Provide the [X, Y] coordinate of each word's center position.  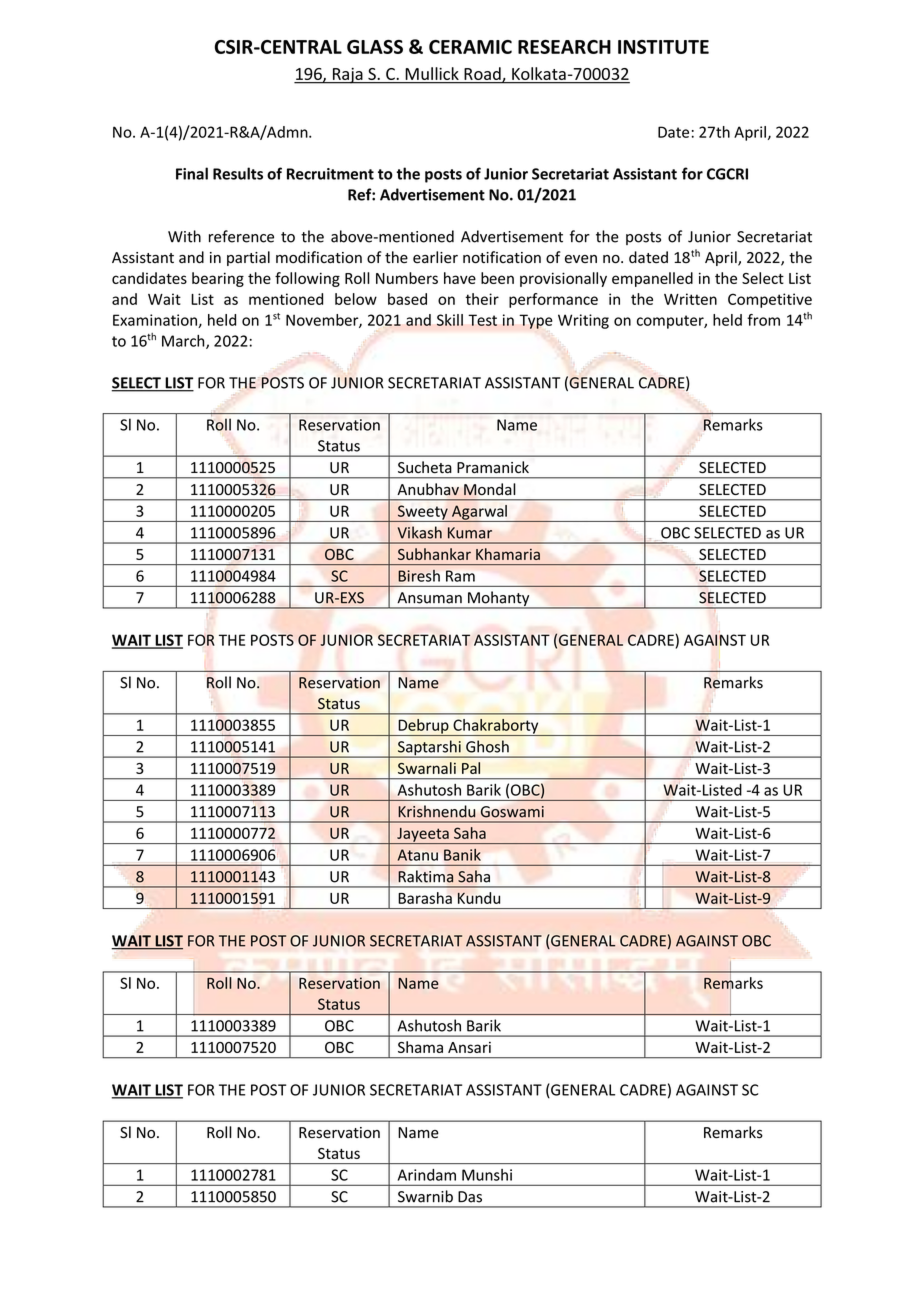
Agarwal [479, 513]
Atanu [418, 855]
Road [483, 74]
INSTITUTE [663, 47]
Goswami [512, 812]
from [763, 320]
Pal [471, 768]
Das [470, 1197]
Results [238, 173]
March [184, 342]
